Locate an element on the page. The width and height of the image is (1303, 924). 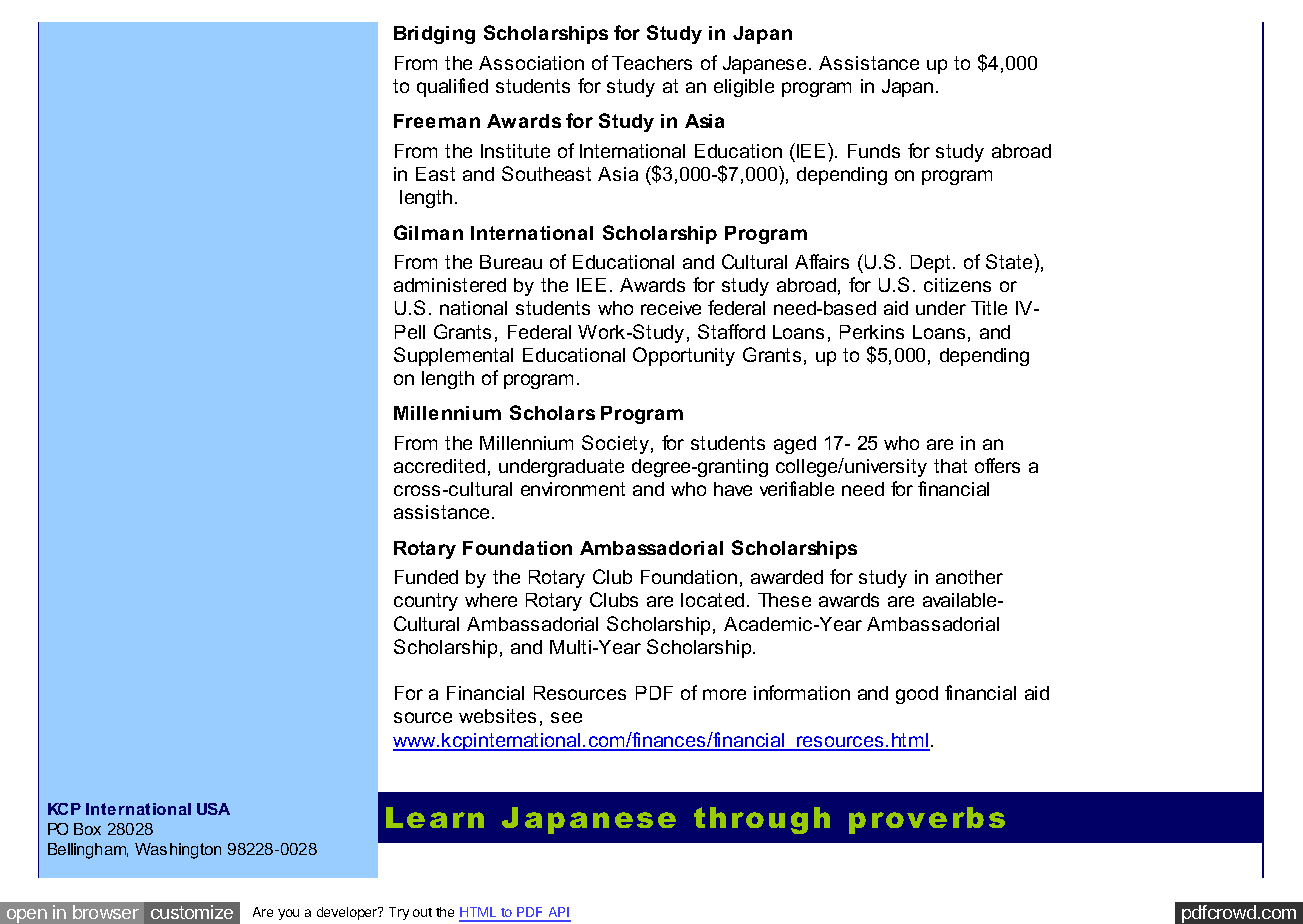
USA is located at coordinates (213, 809).
